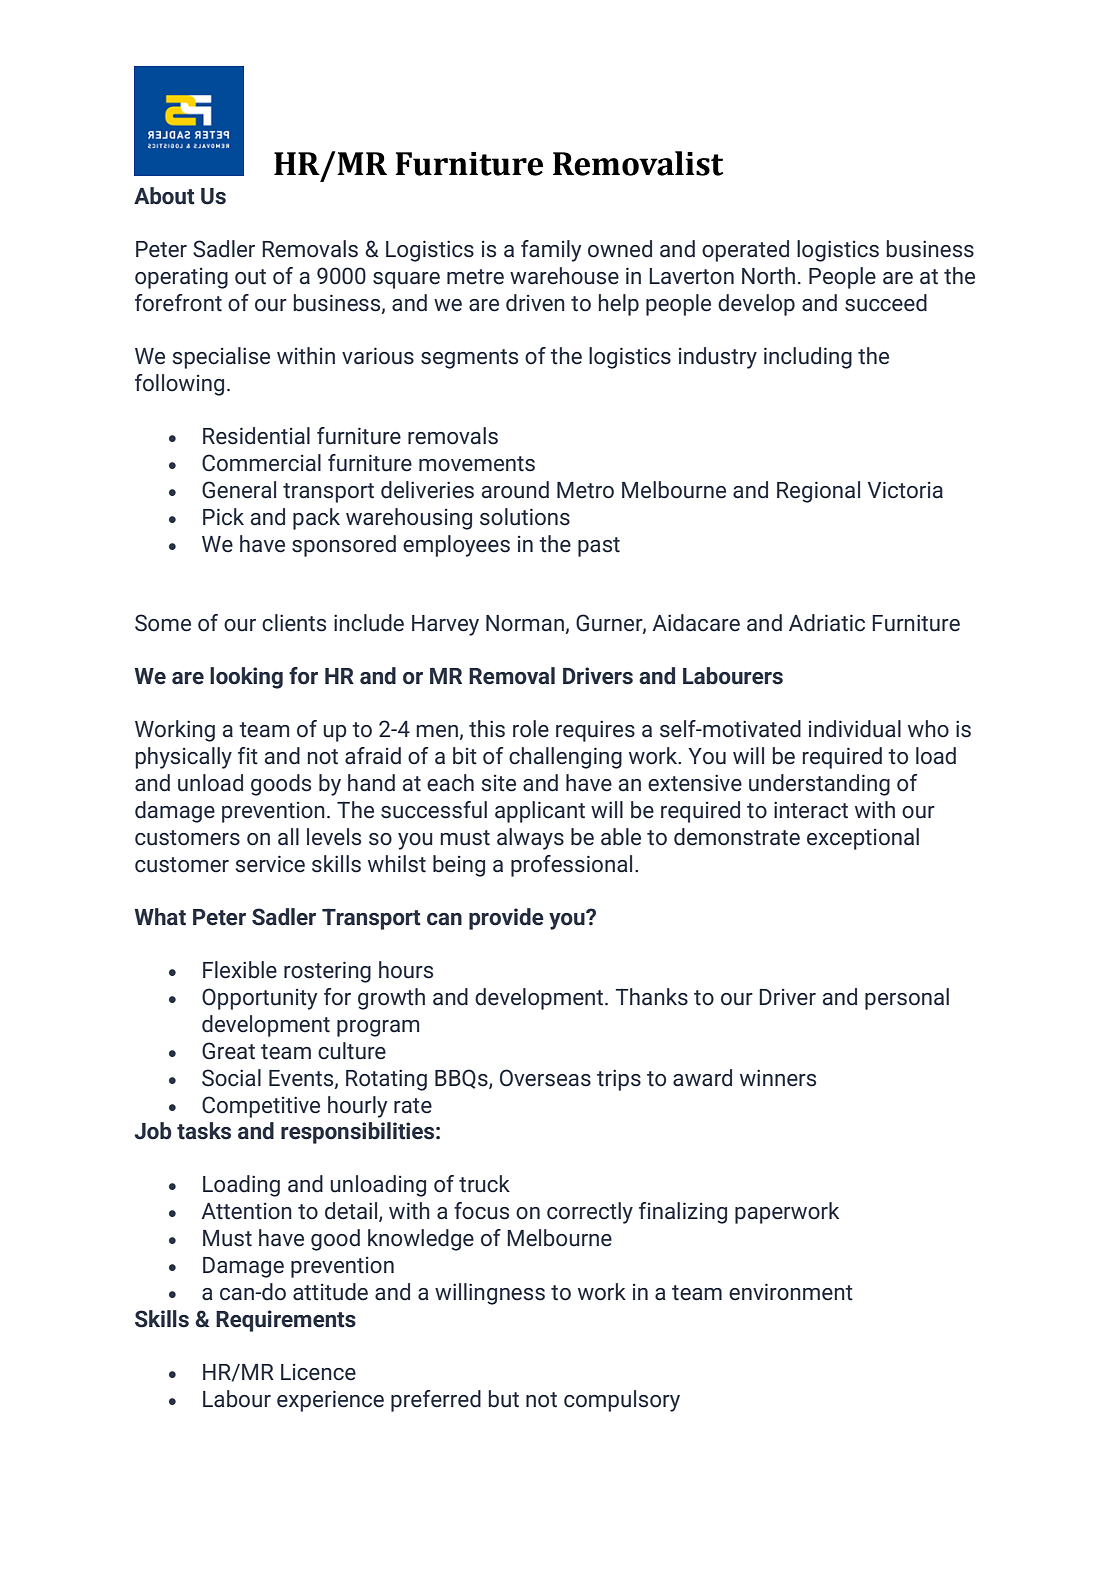 Image resolution: width=1111 pixels, height=1572 pixels. What do you see at coordinates (248, 756) in the page?
I see `fit` at bounding box center [248, 756].
